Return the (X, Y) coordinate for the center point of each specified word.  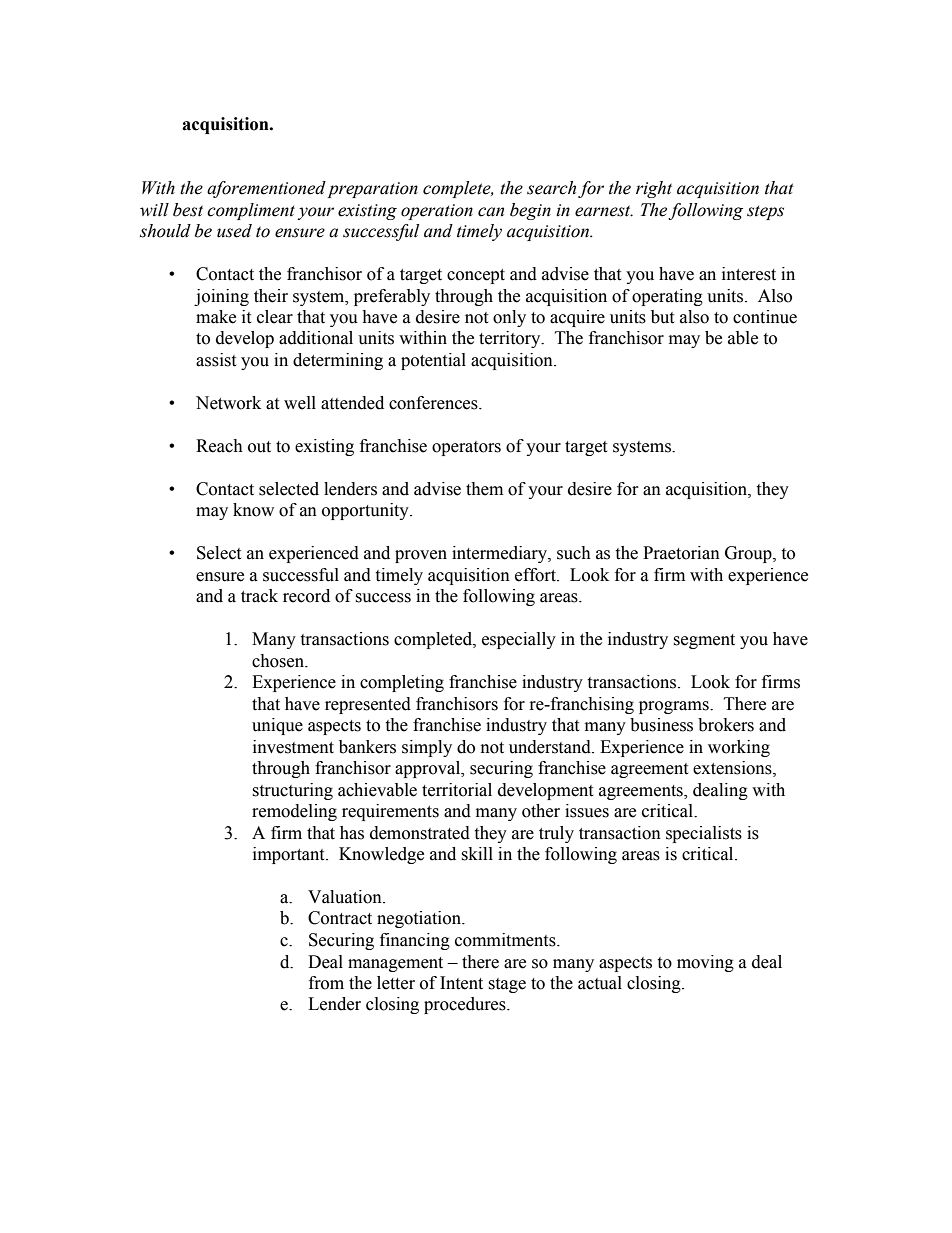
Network (228, 403)
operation (437, 212)
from (326, 983)
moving (705, 963)
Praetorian (681, 553)
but (662, 317)
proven (421, 556)
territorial (457, 790)
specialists (704, 834)
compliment (251, 211)
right (654, 189)
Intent (461, 983)
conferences (434, 403)
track (259, 596)
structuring (292, 791)
